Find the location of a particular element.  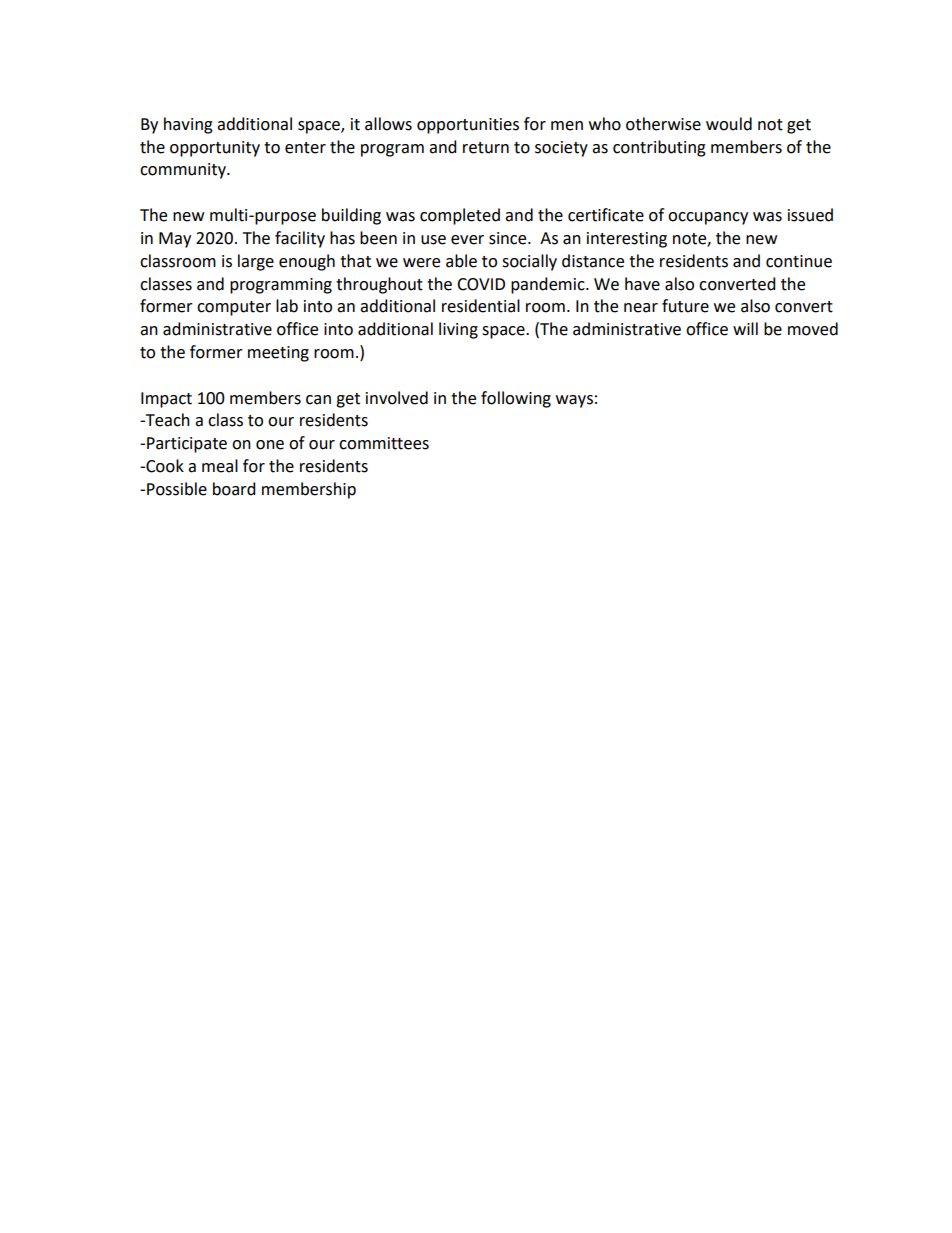

computer is located at coordinates (234, 308).
